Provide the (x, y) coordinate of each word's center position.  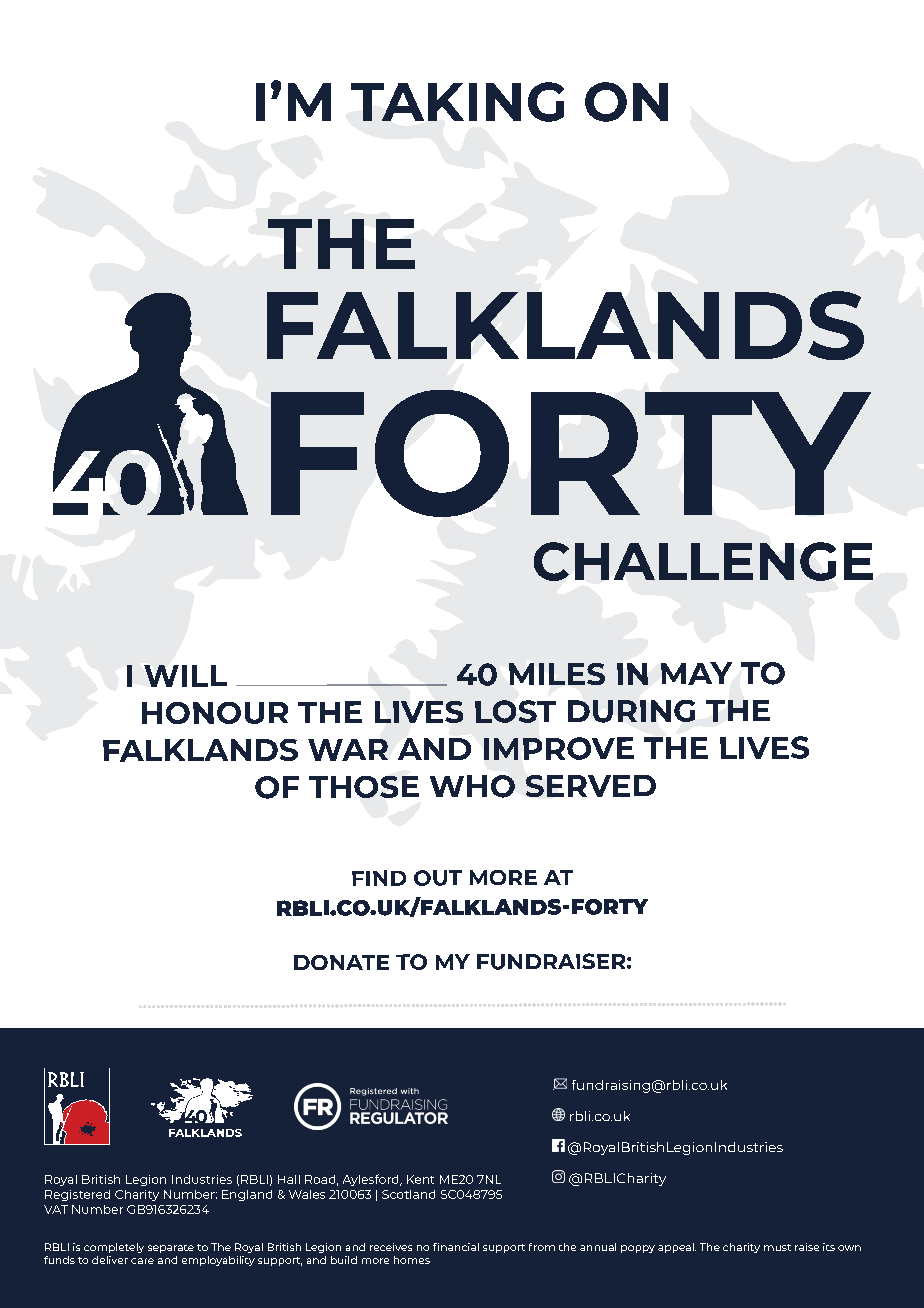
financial (456, 1247)
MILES (557, 674)
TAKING (457, 102)
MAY (696, 673)
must (777, 1247)
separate (171, 1249)
